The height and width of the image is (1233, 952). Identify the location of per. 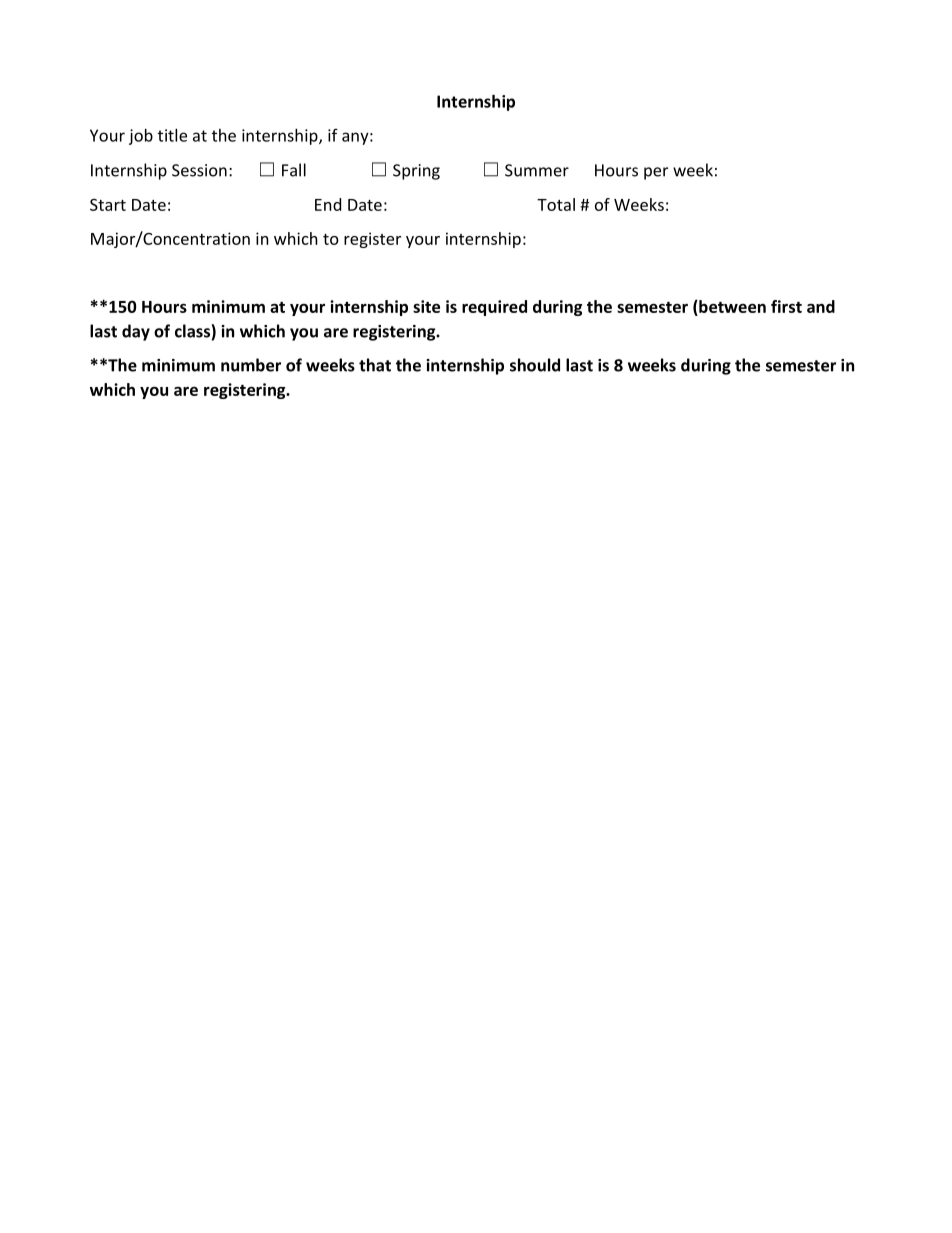
(656, 173).
